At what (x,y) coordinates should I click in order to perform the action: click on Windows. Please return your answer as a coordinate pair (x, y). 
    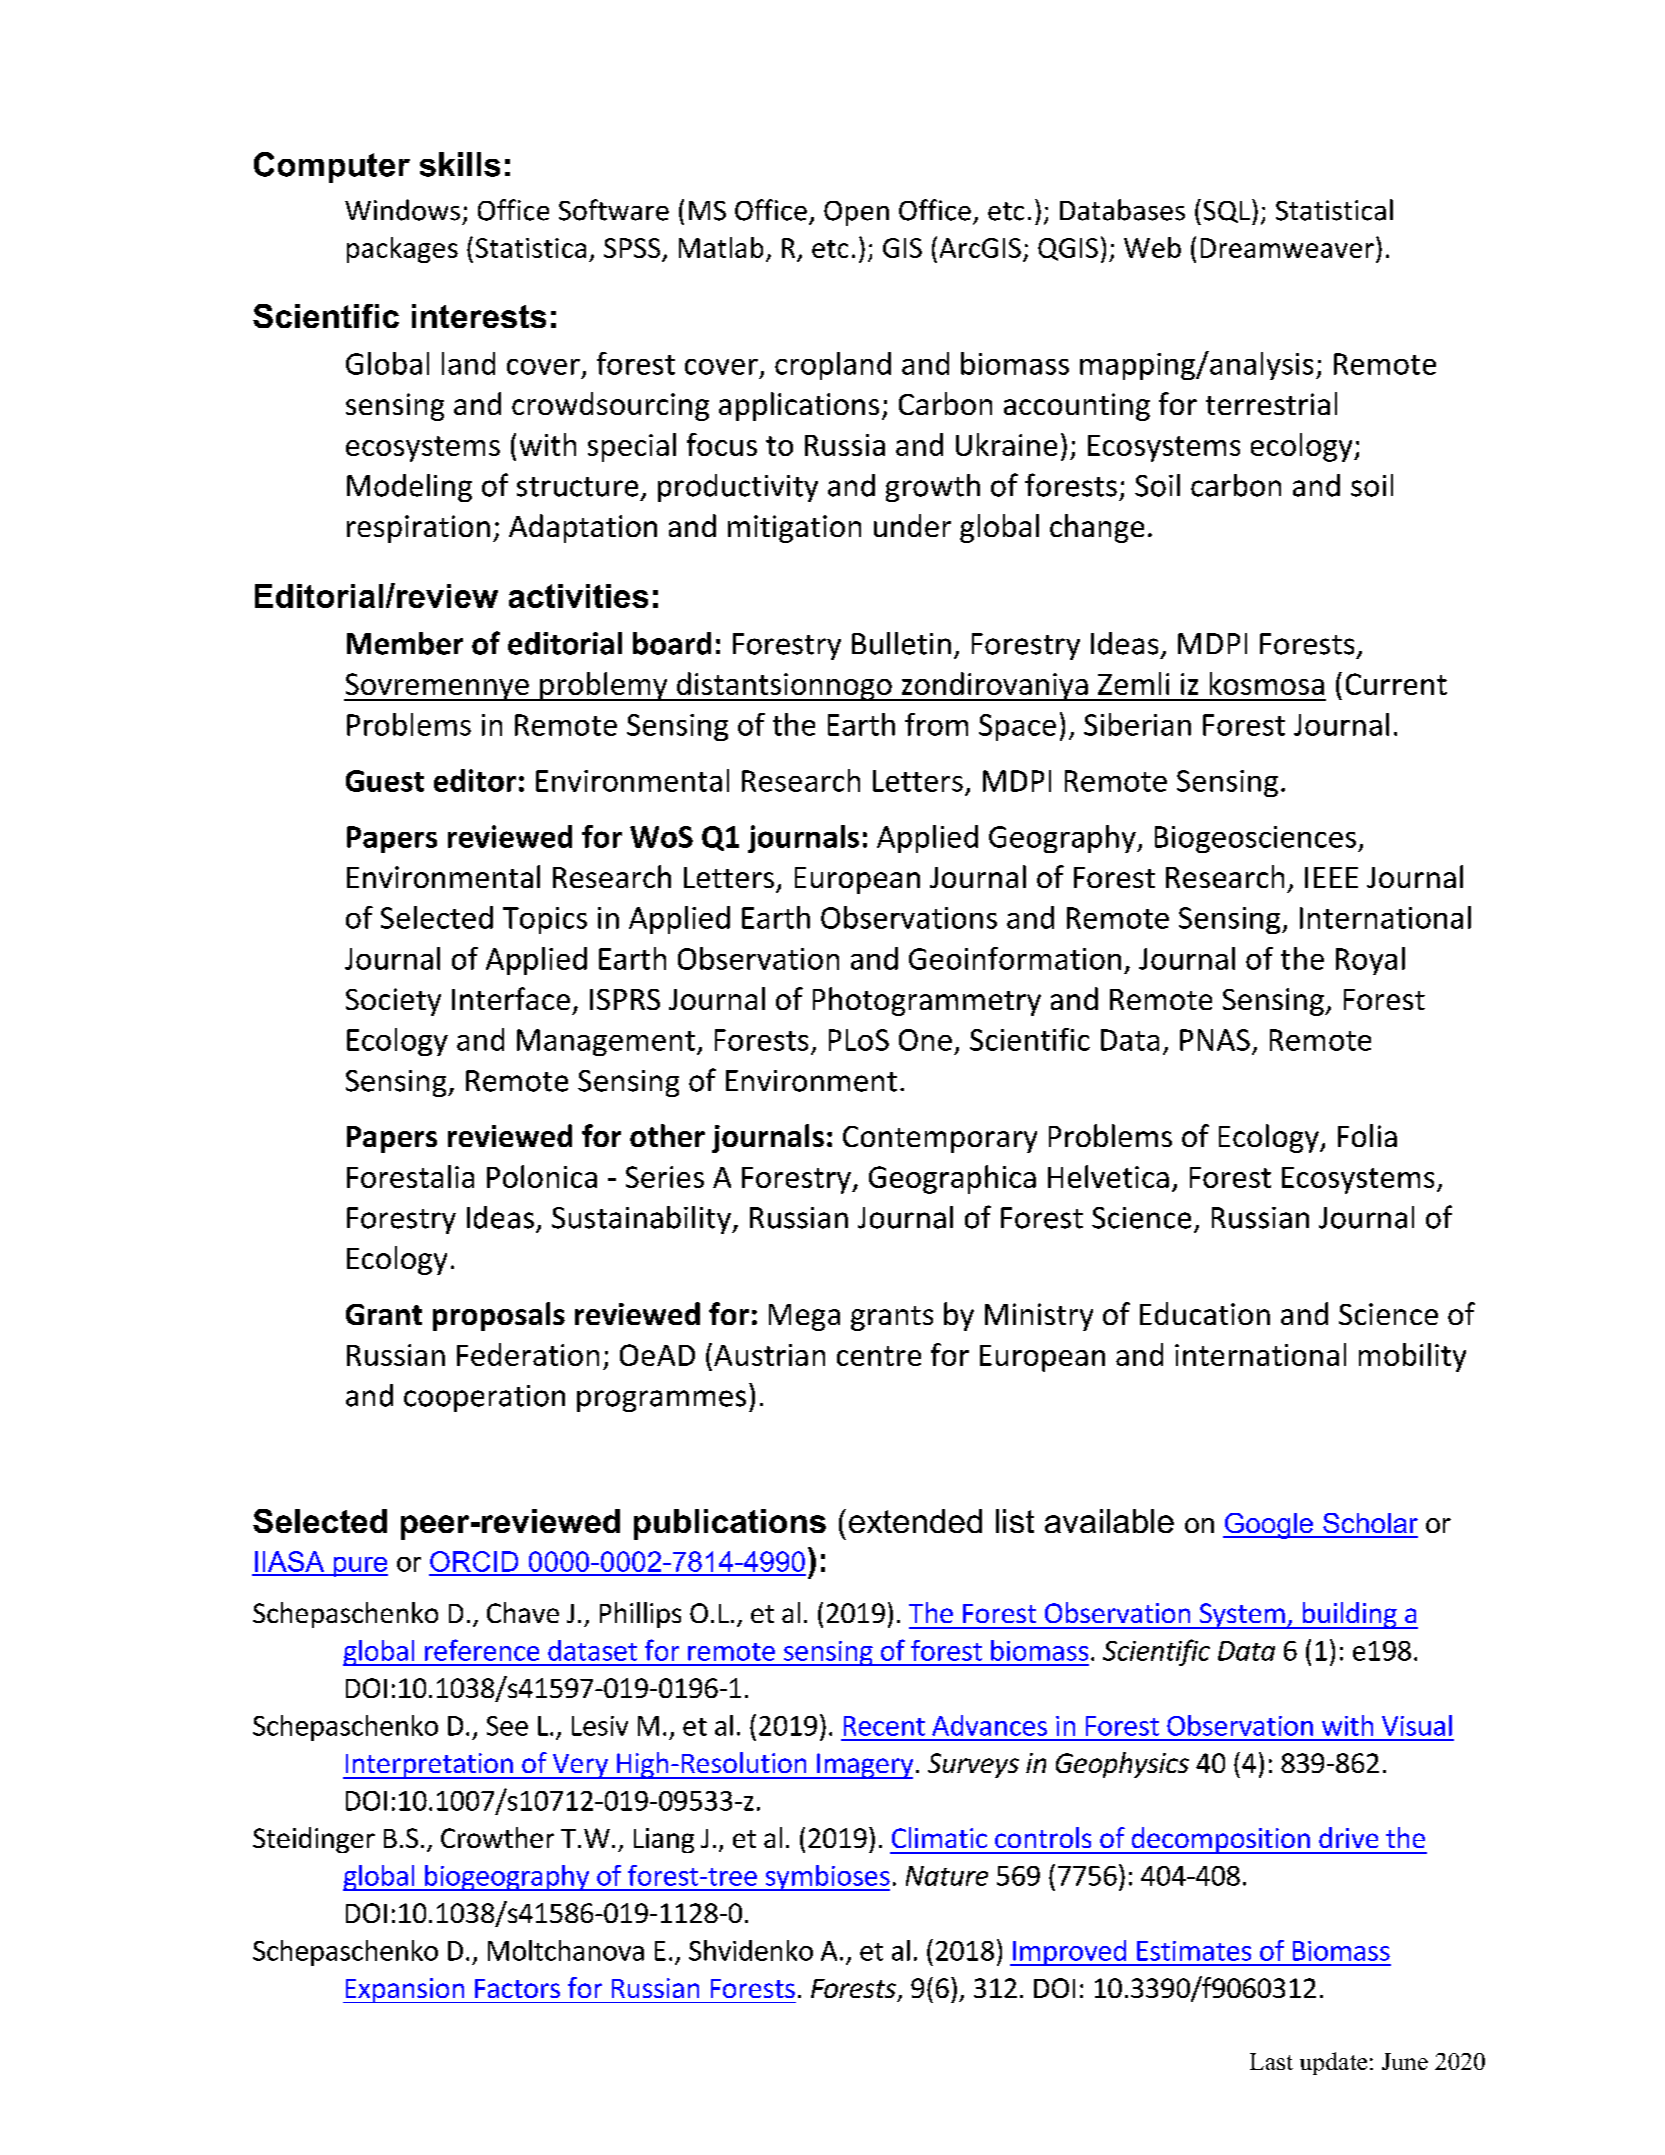
    Looking at the image, I should click on (402, 210).
